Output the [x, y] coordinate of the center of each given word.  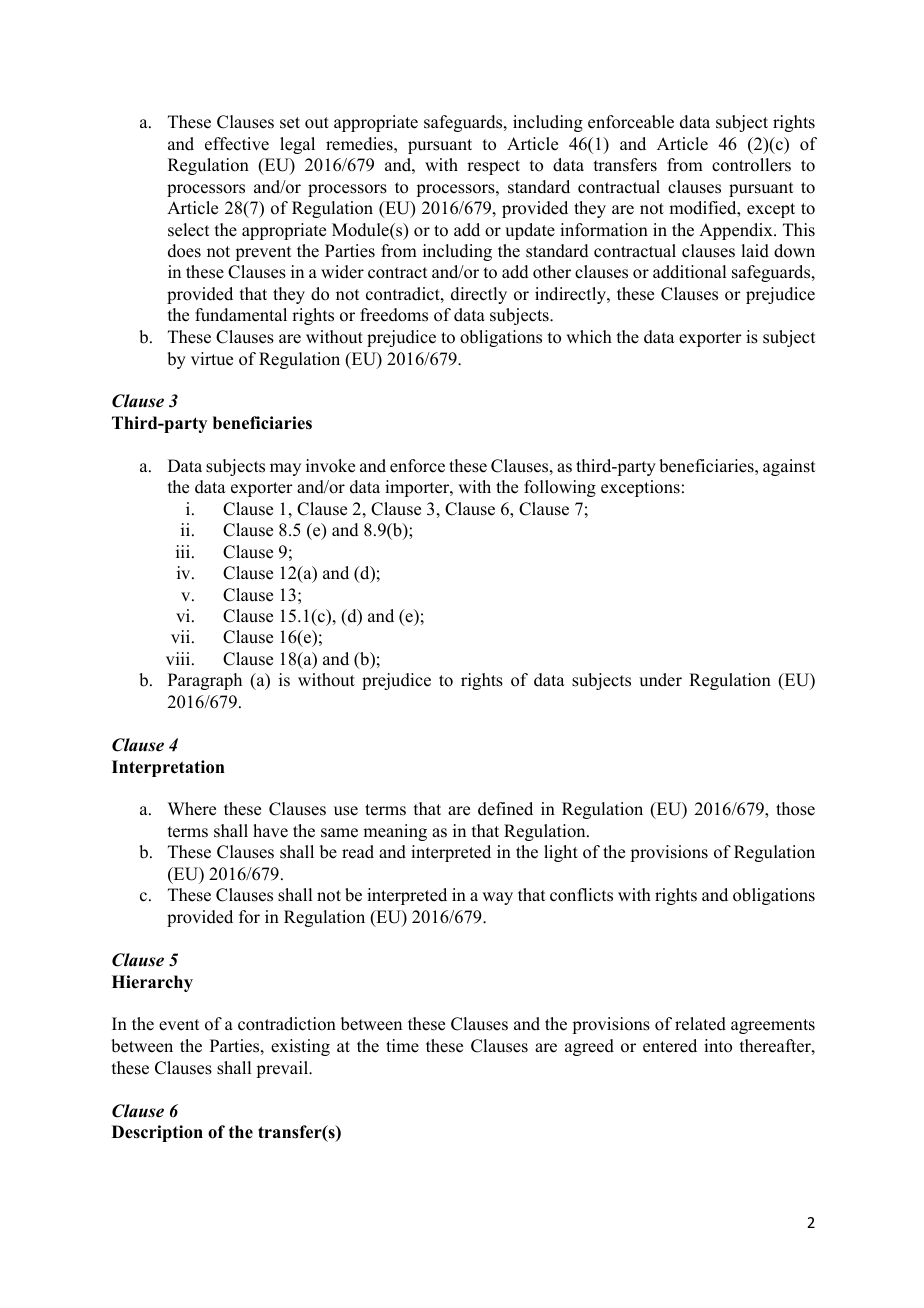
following [560, 488]
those [795, 809]
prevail [283, 1069]
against [789, 467]
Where [192, 809]
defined [505, 809]
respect [493, 167]
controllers [751, 165]
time [402, 1046]
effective [237, 144]
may [285, 469]
